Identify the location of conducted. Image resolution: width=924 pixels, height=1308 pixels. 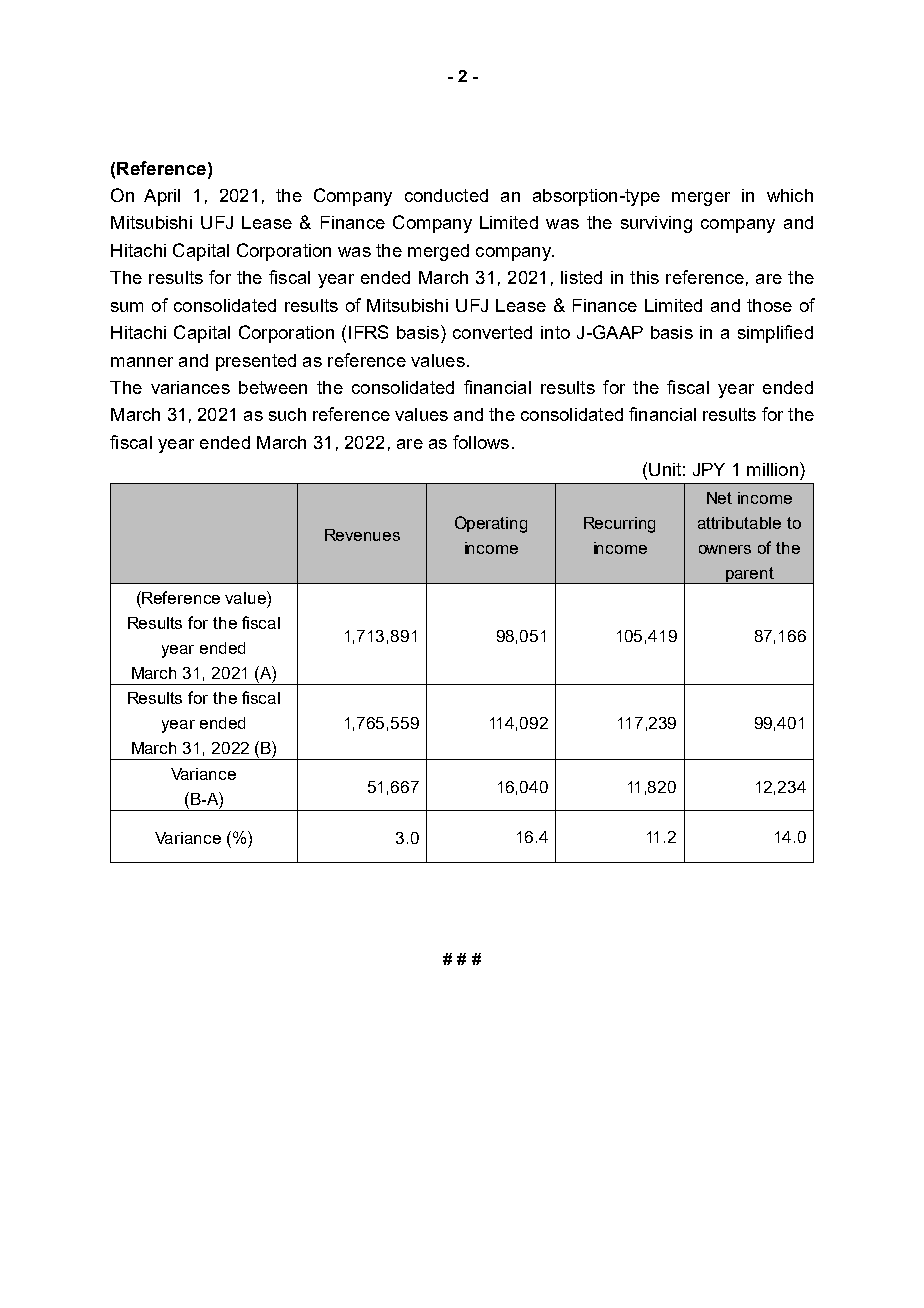
(446, 195).
